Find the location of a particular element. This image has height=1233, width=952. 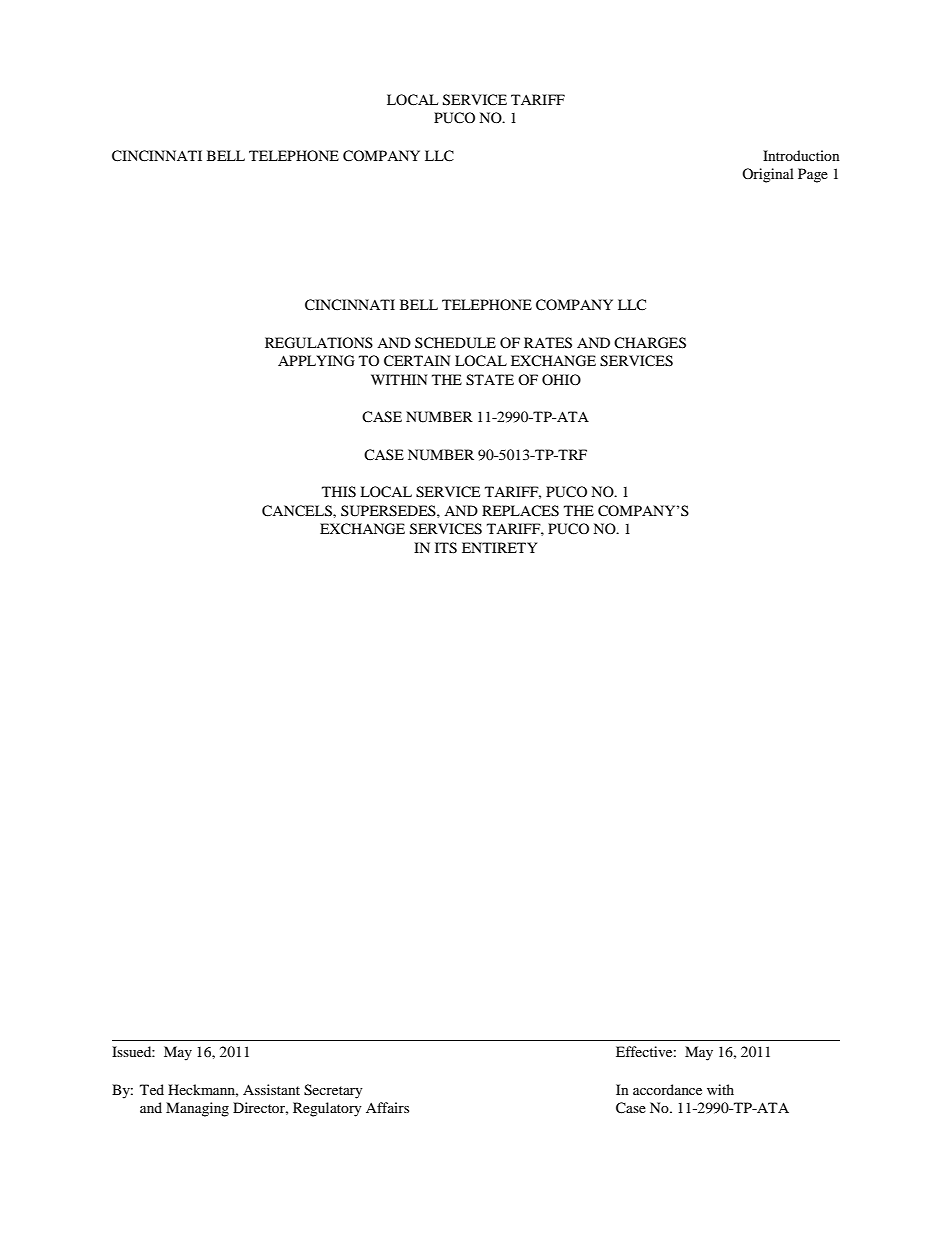

REGULATIONS is located at coordinates (319, 343).
